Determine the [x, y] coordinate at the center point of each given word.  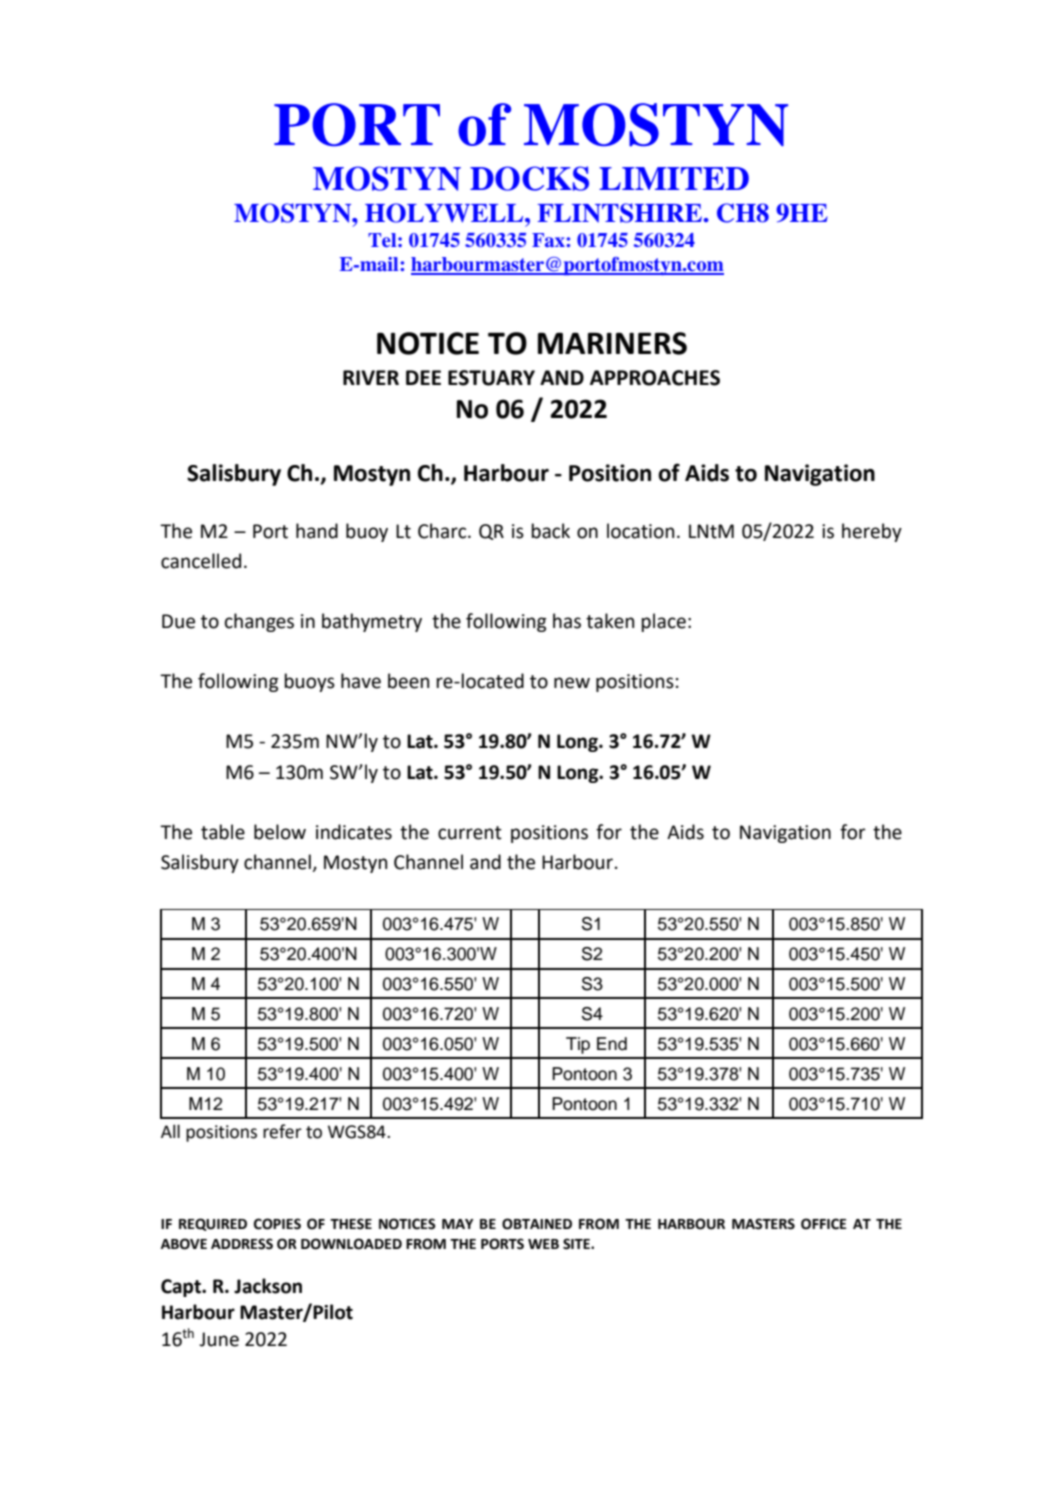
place [663, 622]
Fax [549, 240]
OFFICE [824, 1224]
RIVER [371, 377]
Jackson [268, 1286]
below [280, 832]
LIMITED [674, 178]
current [470, 833]
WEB [543, 1244]
